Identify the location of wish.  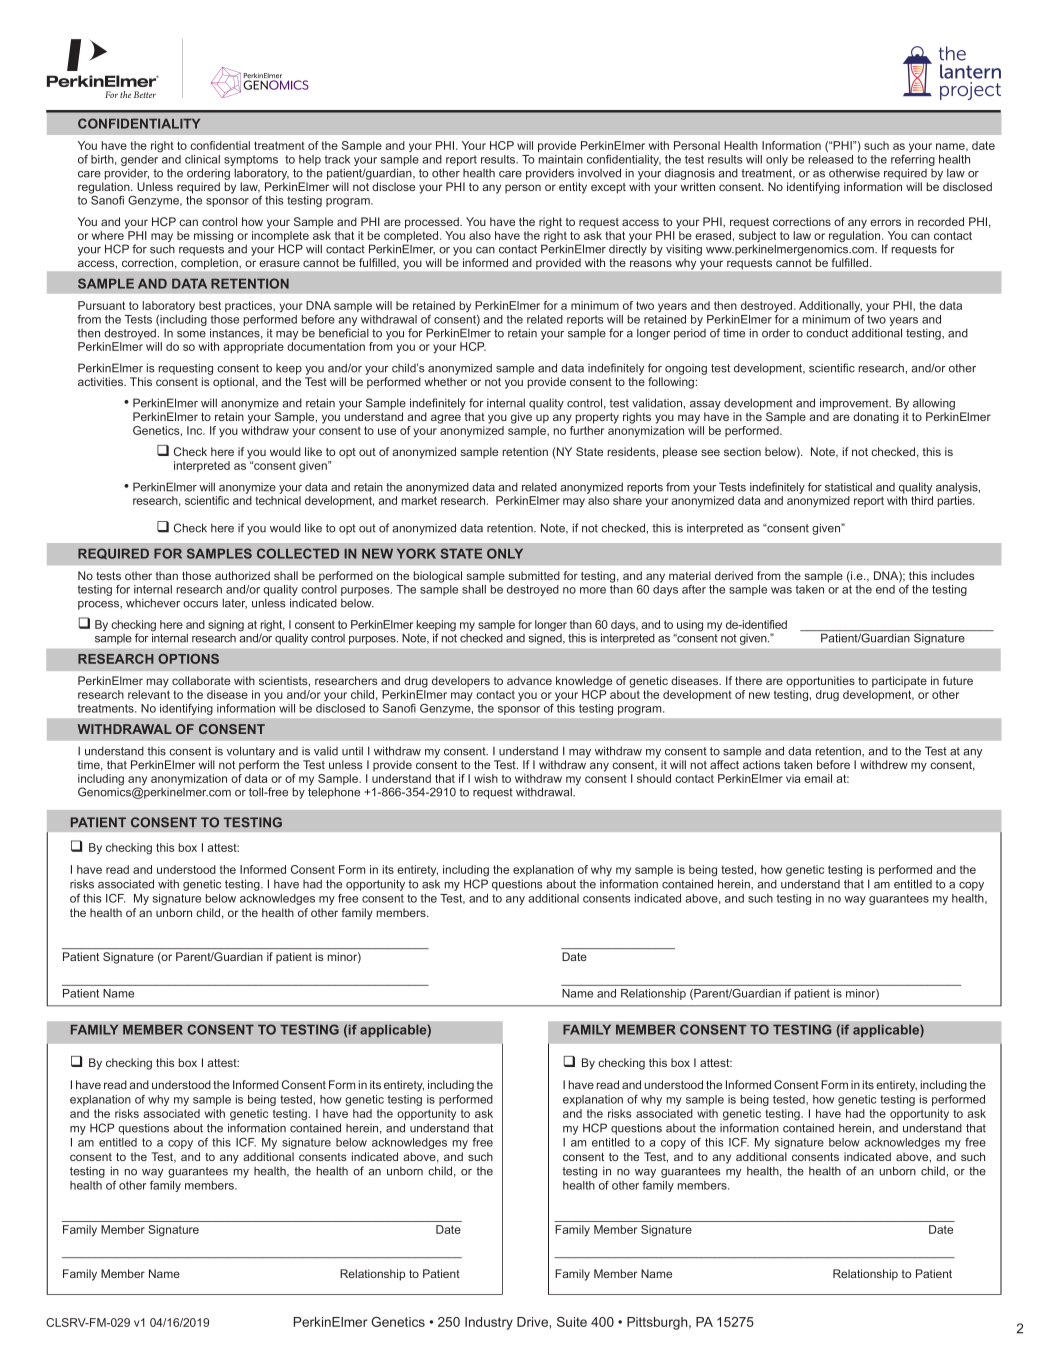
(486, 778).
